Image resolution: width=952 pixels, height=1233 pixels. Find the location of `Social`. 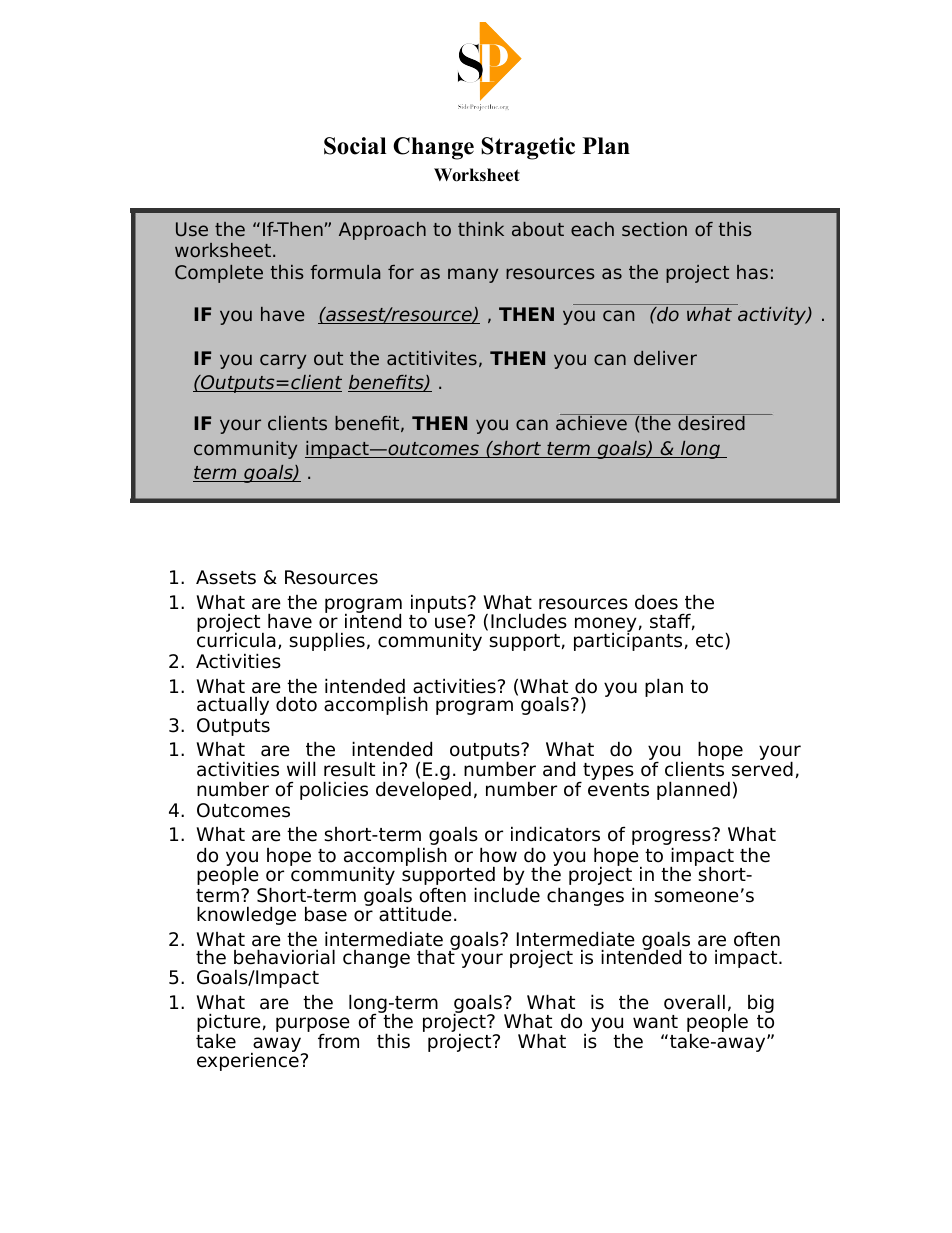

Social is located at coordinates (355, 146).
